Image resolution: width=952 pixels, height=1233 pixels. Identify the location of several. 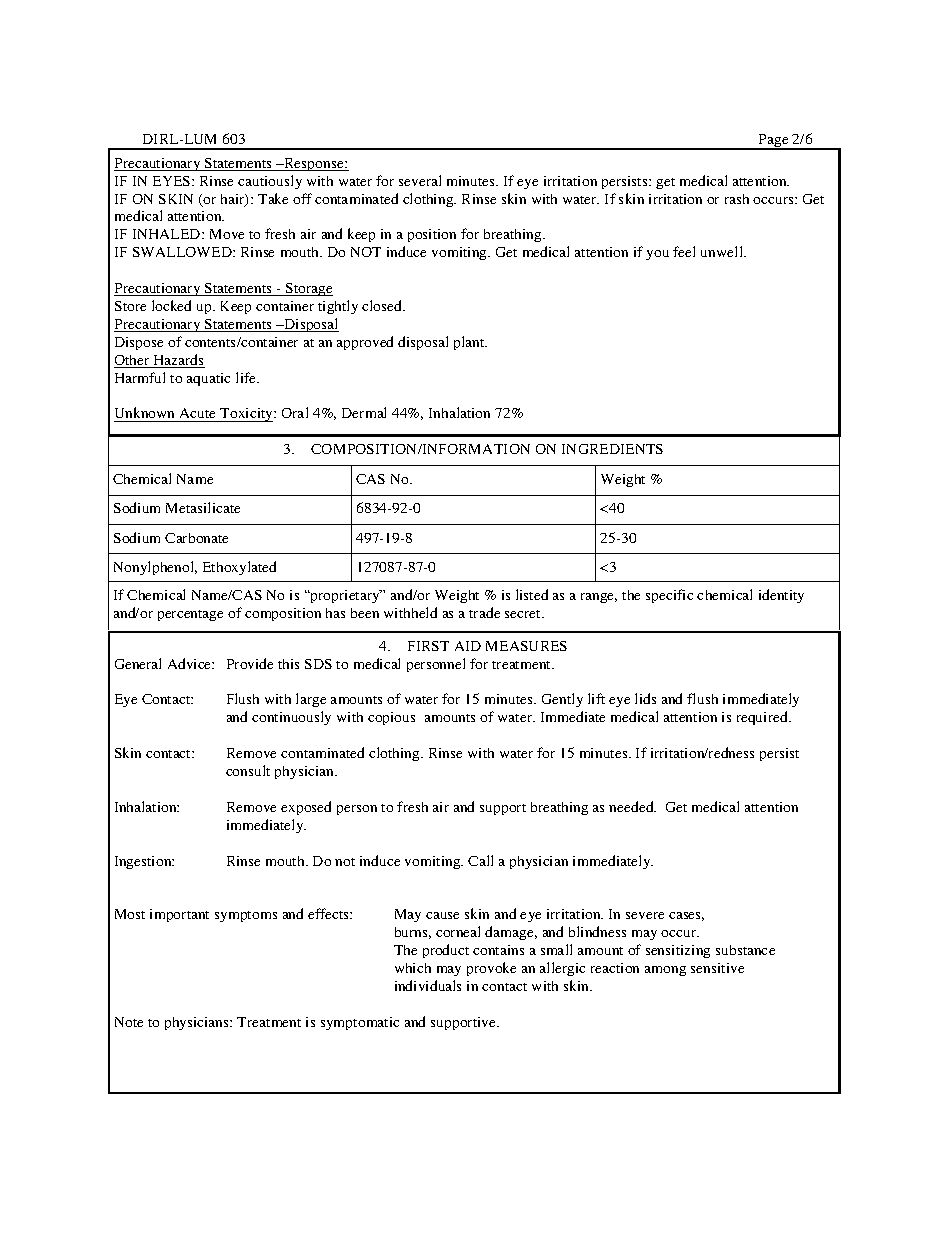
(420, 180).
